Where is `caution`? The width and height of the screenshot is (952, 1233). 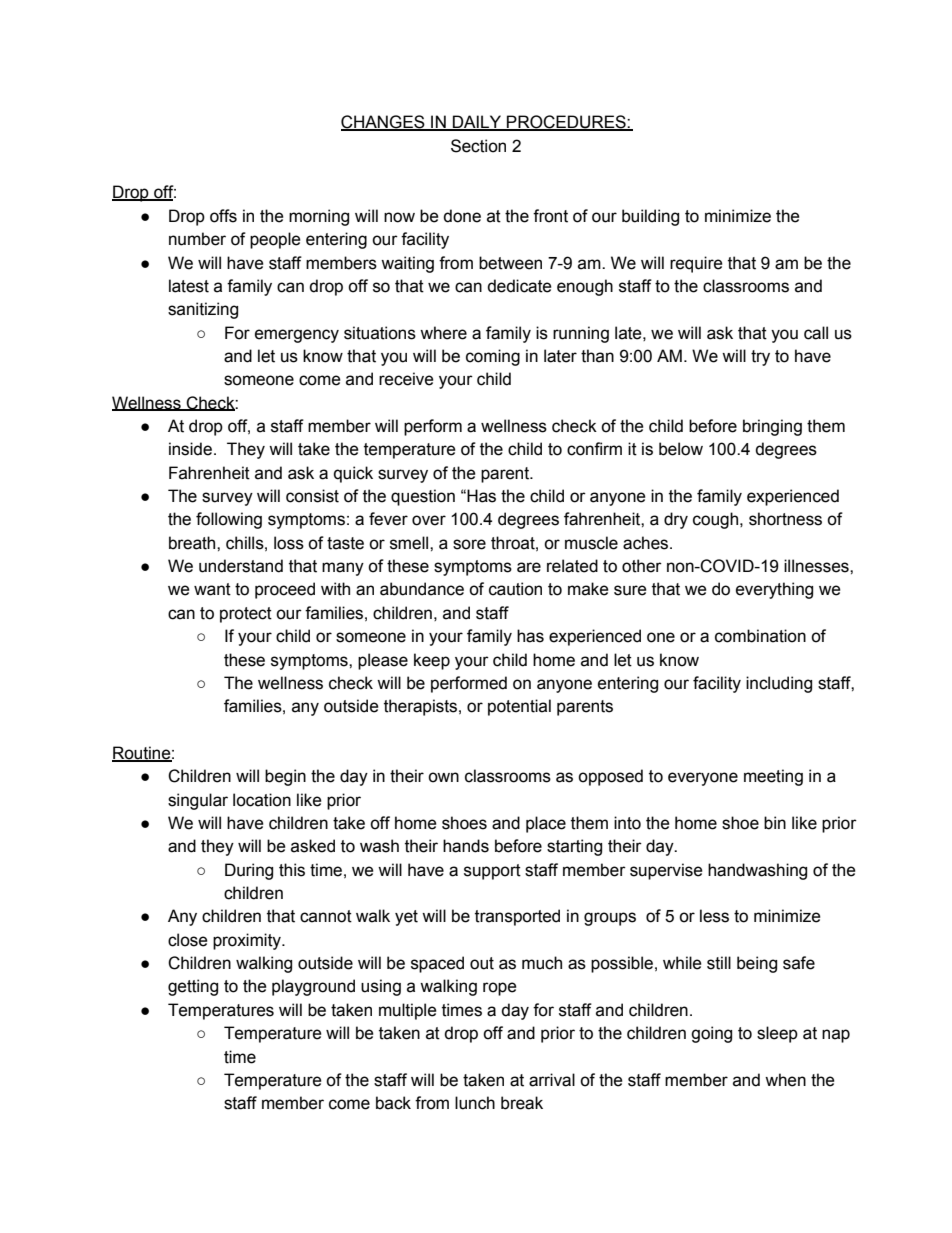
caution is located at coordinates (515, 589).
